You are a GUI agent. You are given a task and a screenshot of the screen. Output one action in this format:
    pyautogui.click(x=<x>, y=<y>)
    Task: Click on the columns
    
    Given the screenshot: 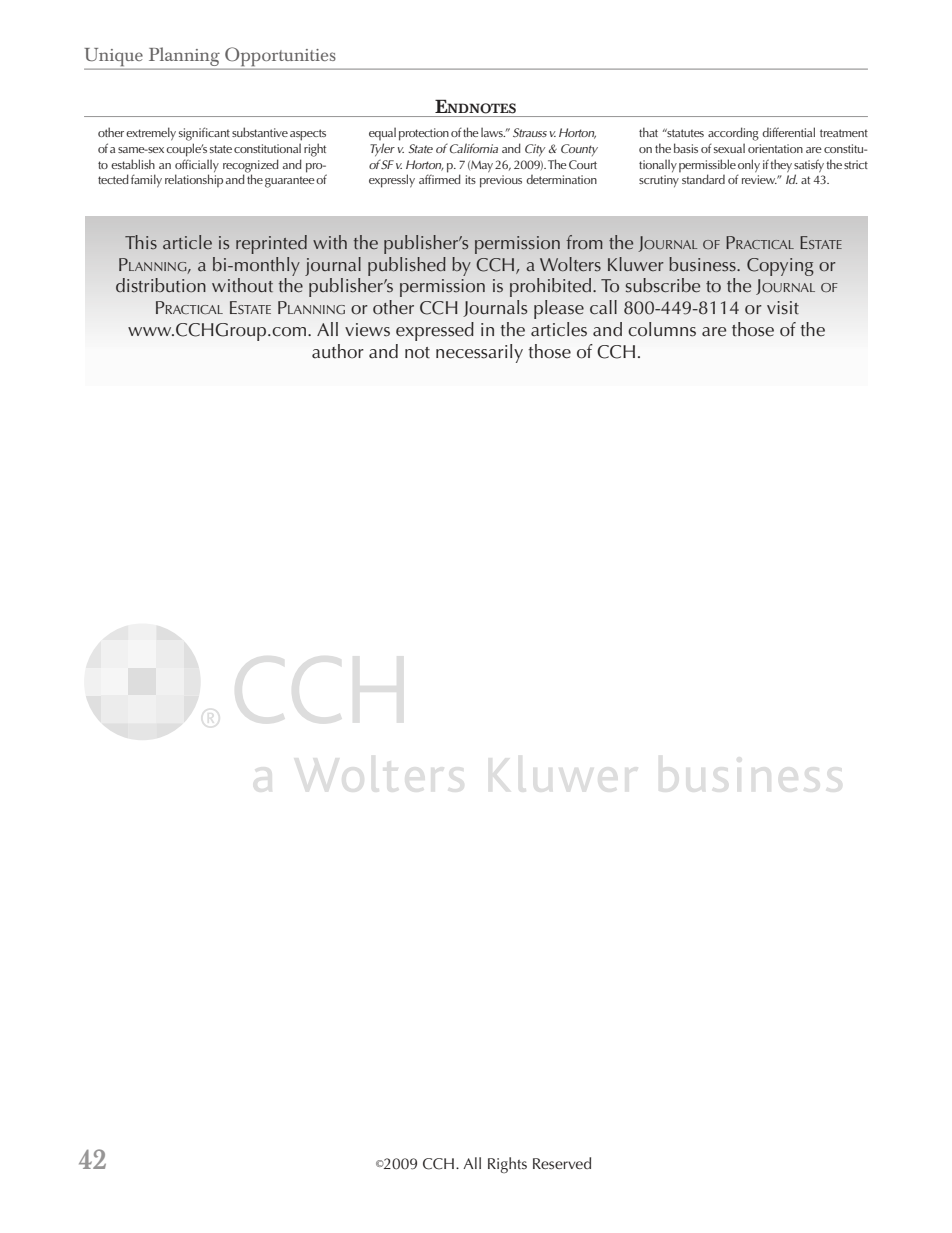 What is the action you would take?
    pyautogui.click(x=662, y=329)
